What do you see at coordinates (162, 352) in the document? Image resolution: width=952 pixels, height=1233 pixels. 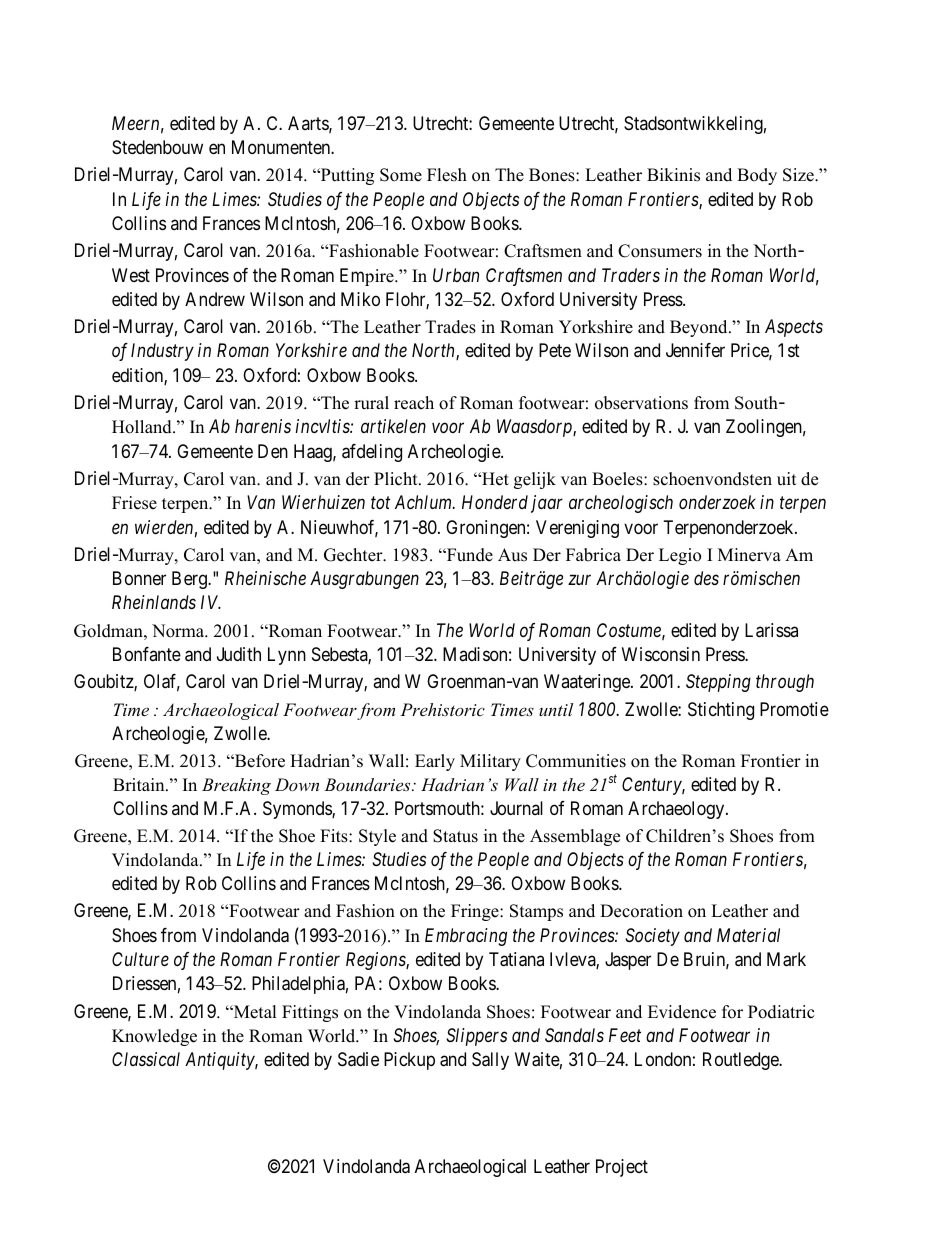 I see `Industry` at bounding box center [162, 352].
